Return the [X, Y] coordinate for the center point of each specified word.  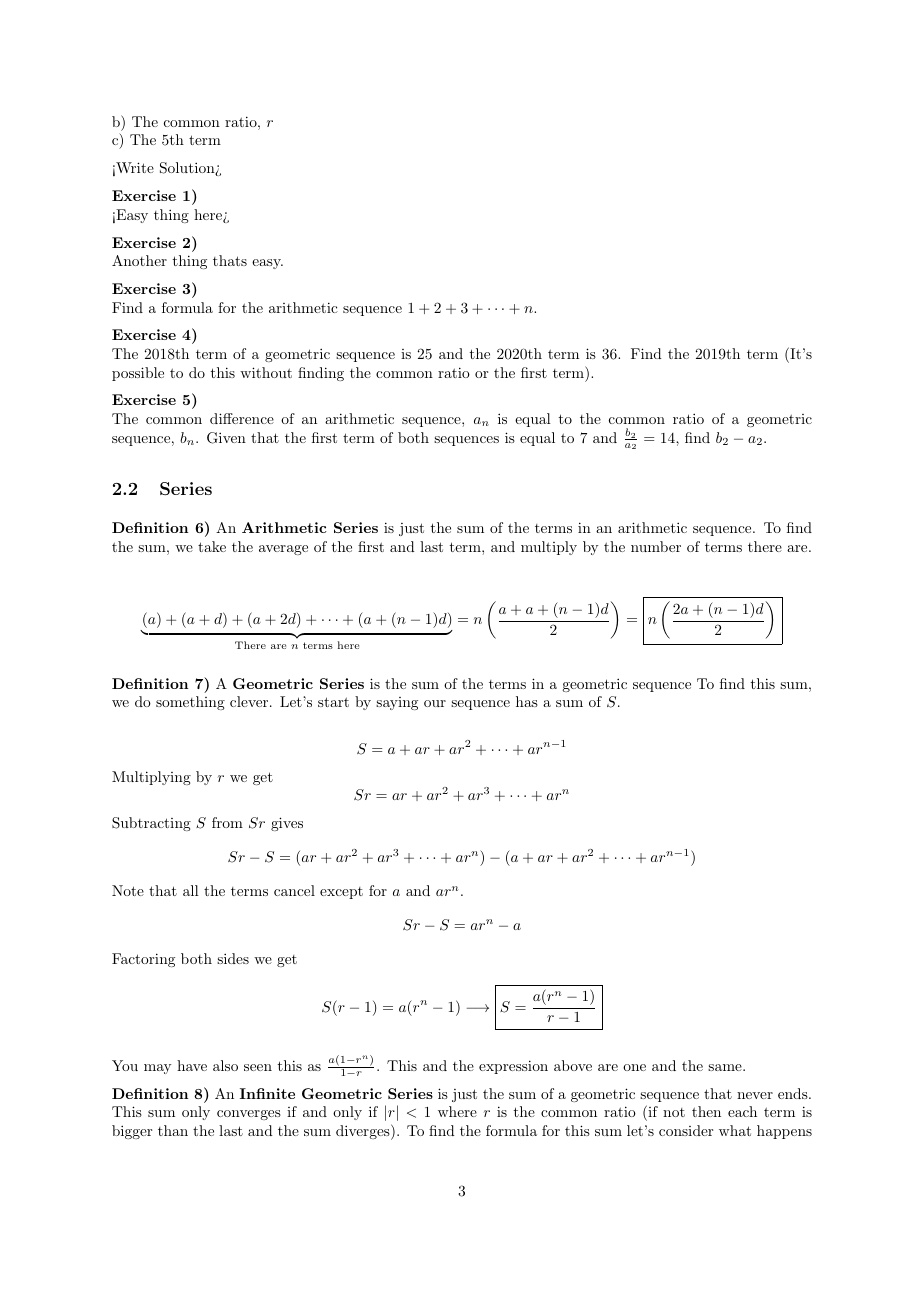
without [266, 372]
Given [226, 438]
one [634, 1067]
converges [249, 1115]
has [527, 701]
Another [139, 260]
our [435, 703]
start [333, 702]
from [227, 822]
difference [242, 418]
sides [233, 958]
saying [397, 703]
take [212, 546]
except [341, 893]
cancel [294, 890]
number [656, 546]
